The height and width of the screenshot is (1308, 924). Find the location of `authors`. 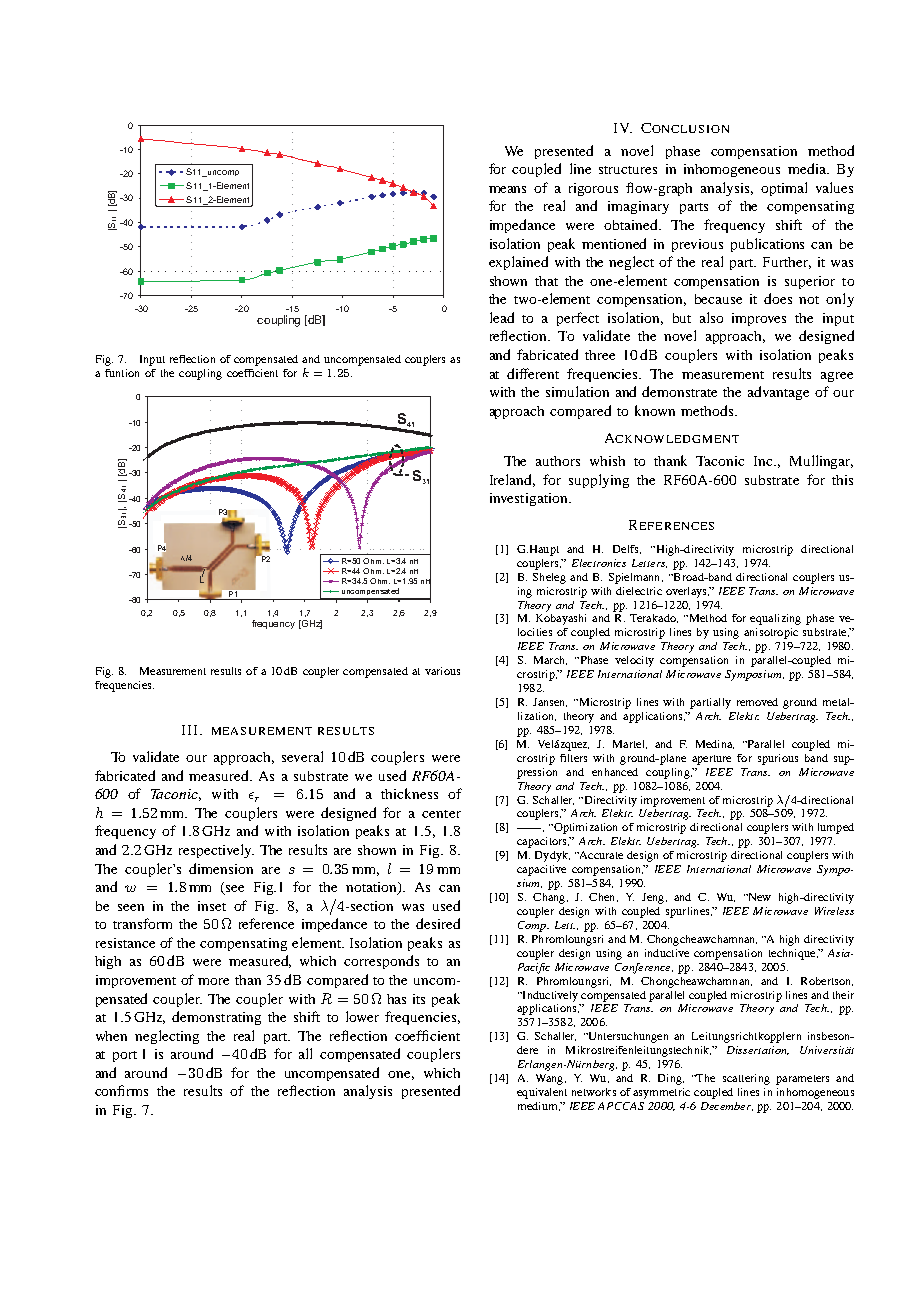

authors is located at coordinates (558, 461).
